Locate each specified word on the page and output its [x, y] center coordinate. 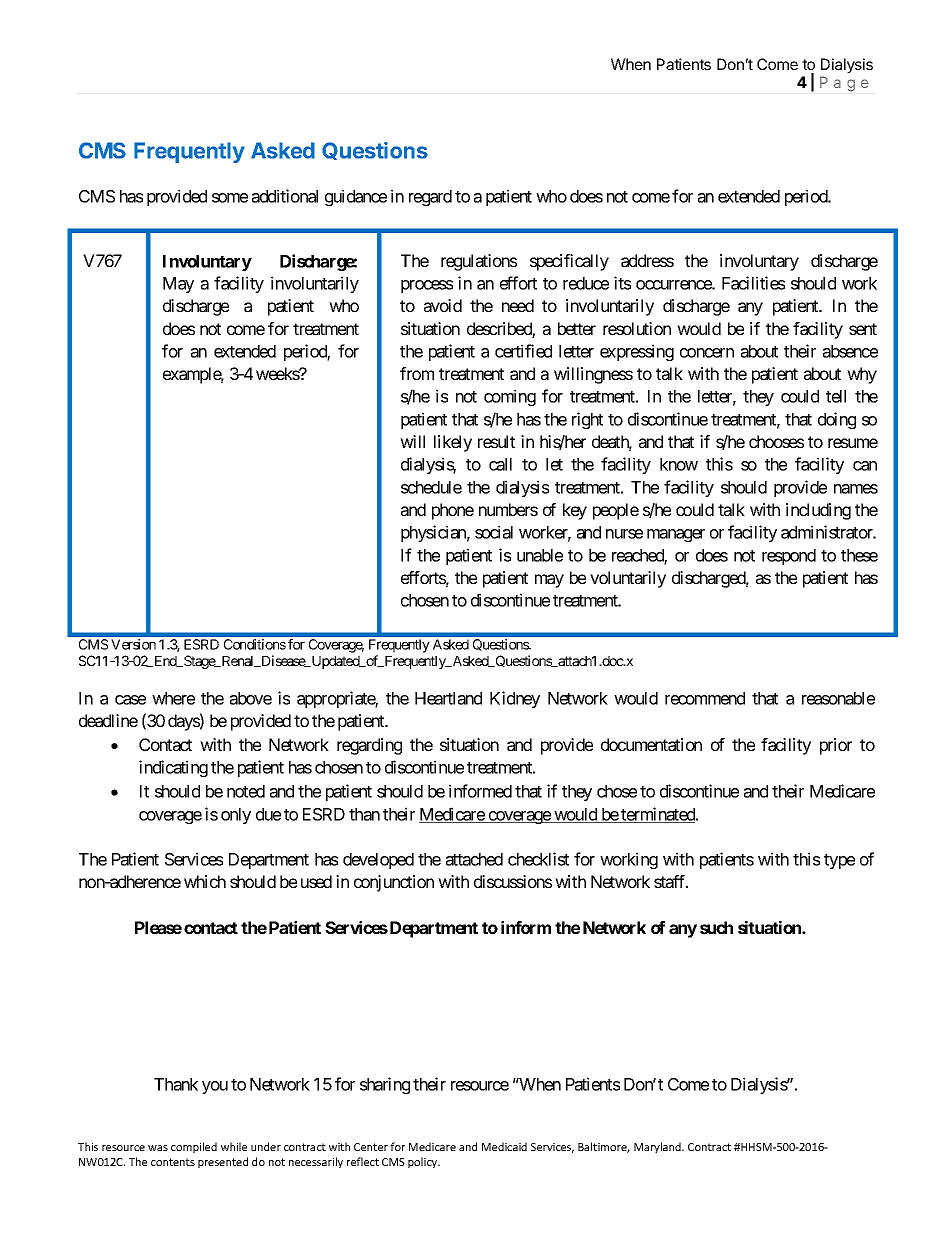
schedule [431, 487]
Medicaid [504, 1146]
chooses [776, 441]
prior [836, 746]
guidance [356, 197]
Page [844, 84]
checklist [538, 859]
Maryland [659, 1147]
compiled [194, 1147]
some [230, 198]
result [496, 441]
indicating [173, 768]
